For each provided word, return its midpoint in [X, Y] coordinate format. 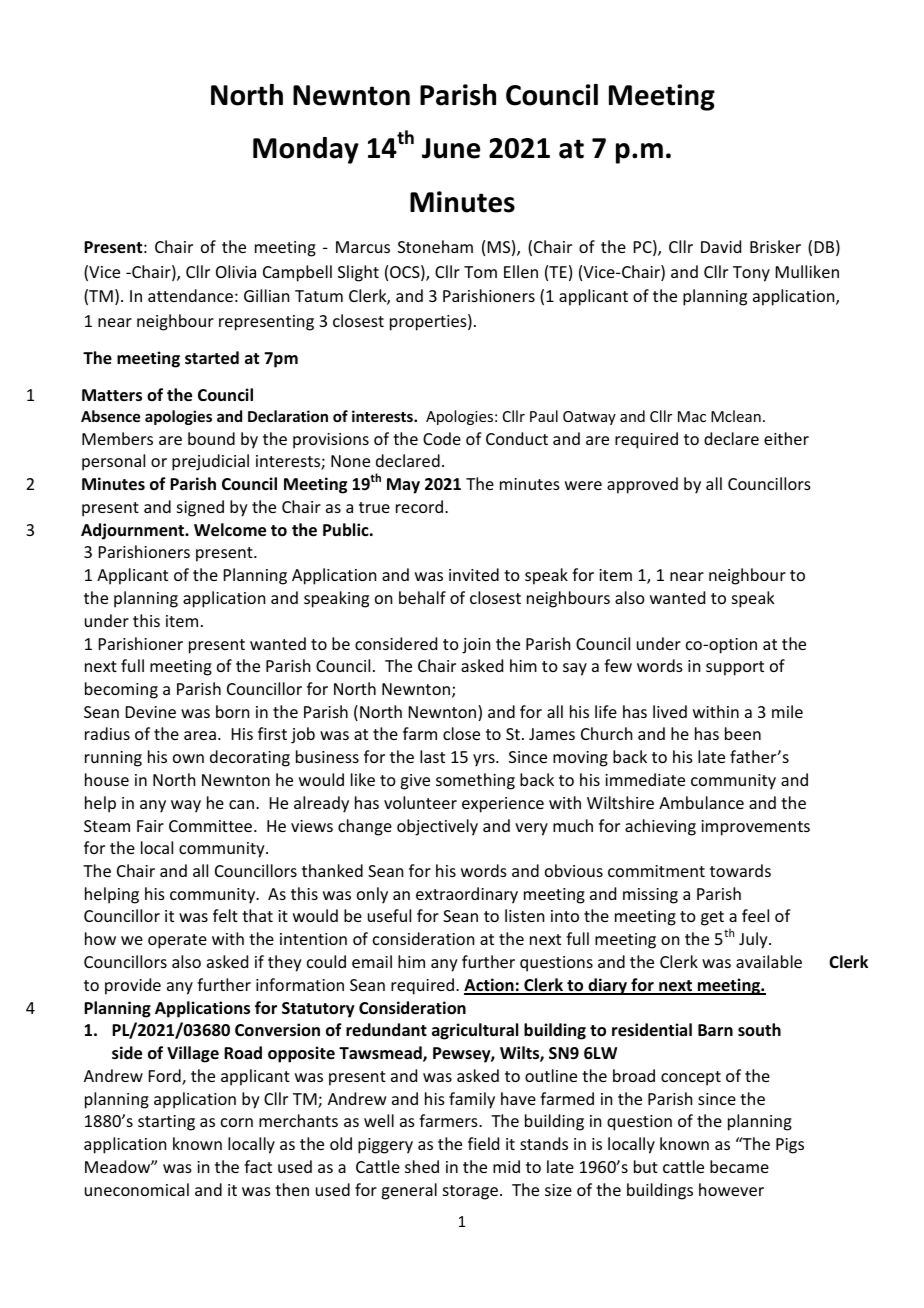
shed [422, 1166]
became [739, 1166]
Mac [692, 416]
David [721, 246]
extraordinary [467, 895]
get [712, 918]
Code [442, 438]
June [451, 148]
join [476, 646]
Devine [151, 712]
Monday [306, 150]
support [735, 668]
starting [166, 1123]
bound [211, 438]
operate [177, 941]
